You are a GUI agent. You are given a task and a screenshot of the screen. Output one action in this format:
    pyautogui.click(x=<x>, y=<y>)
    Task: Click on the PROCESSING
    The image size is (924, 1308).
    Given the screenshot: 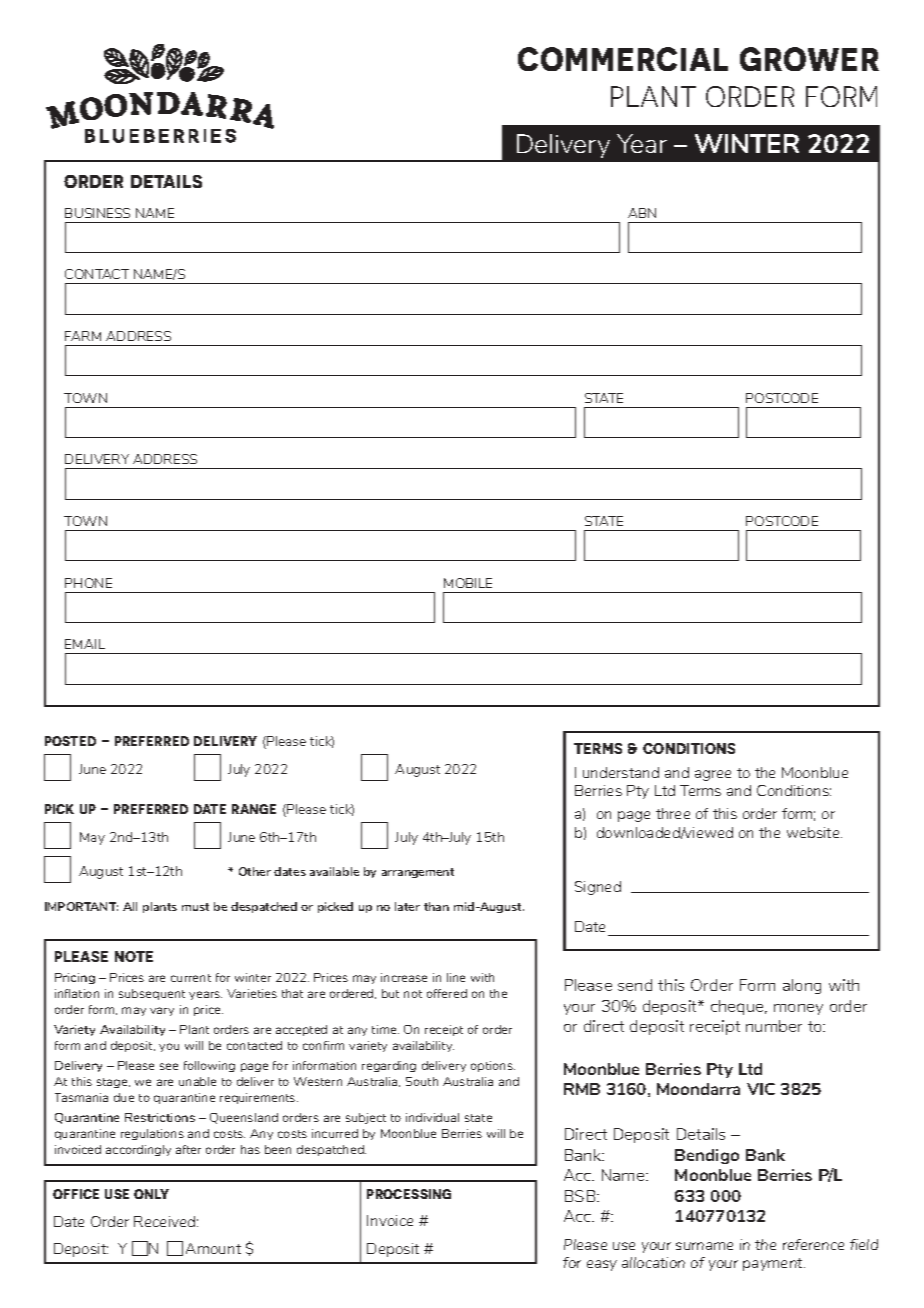 What is the action you would take?
    pyautogui.click(x=409, y=1194)
